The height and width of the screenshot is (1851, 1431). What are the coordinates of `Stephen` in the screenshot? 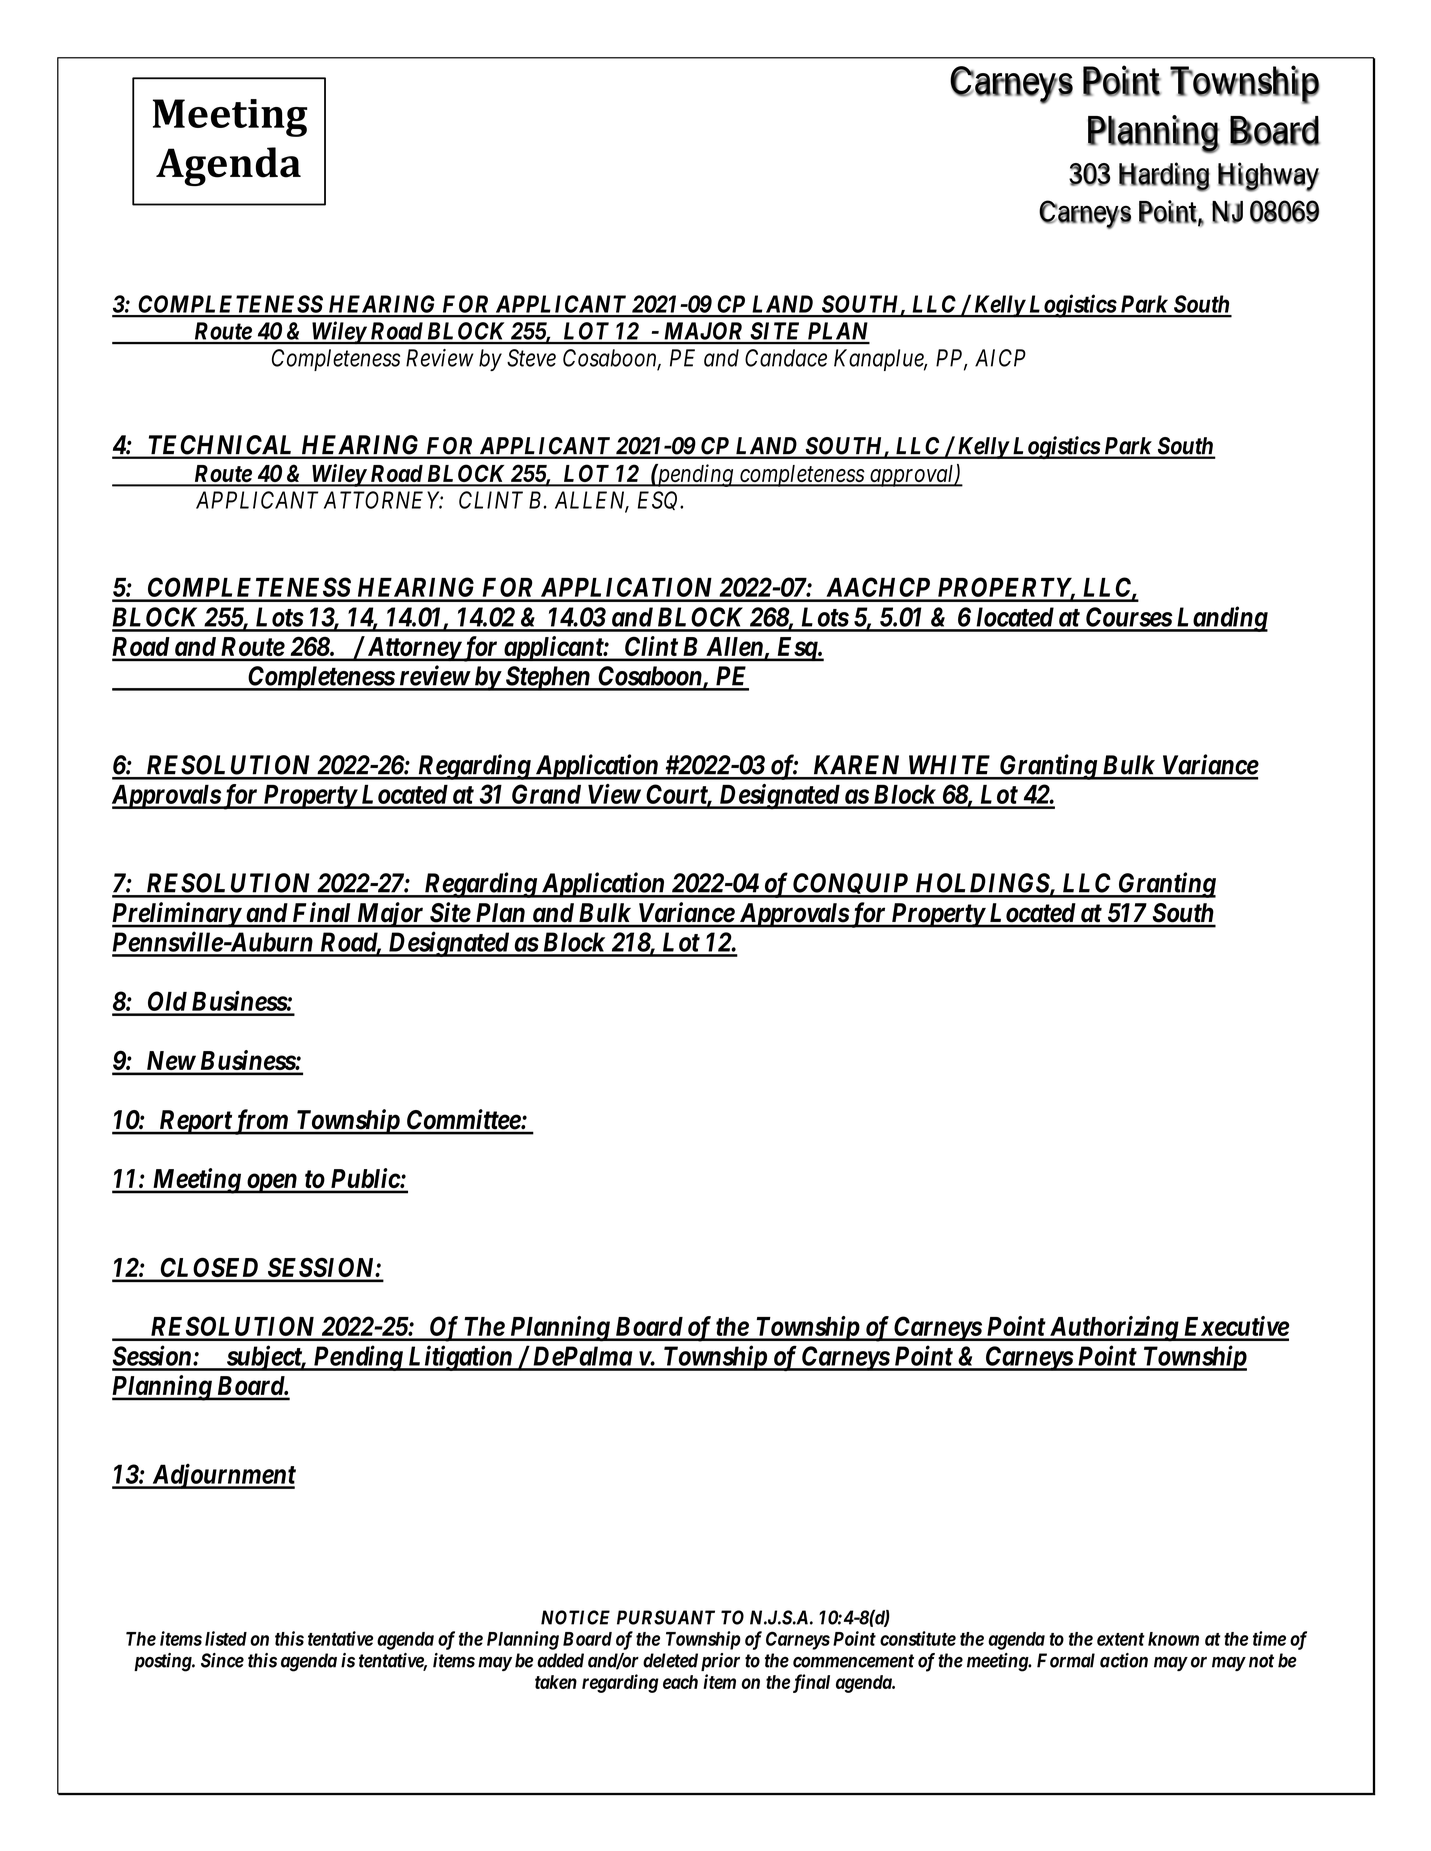 It's located at (547, 678).
